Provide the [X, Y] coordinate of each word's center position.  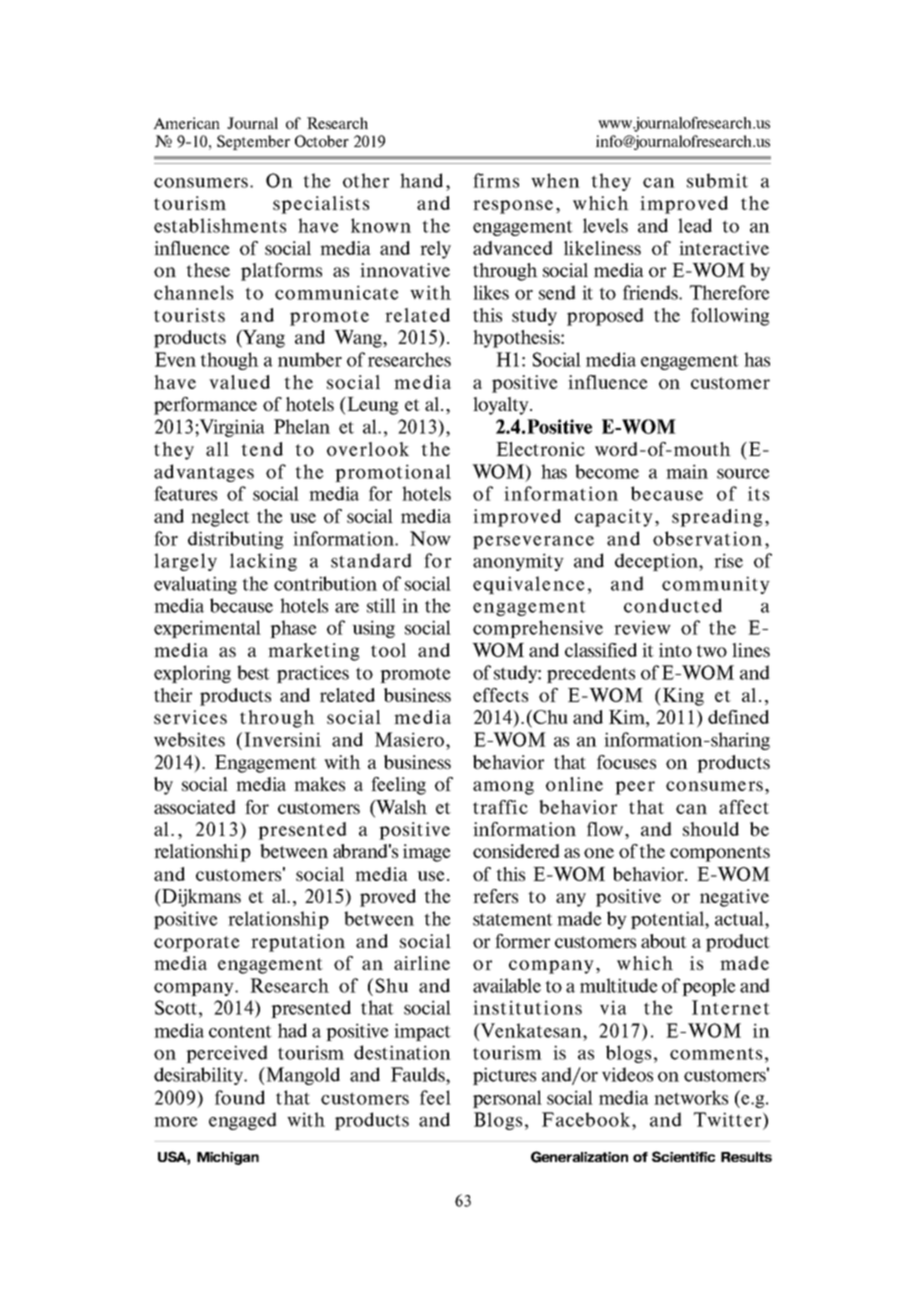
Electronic [540, 449]
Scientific [683, 1156]
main [687, 471]
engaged [243, 1121]
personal [507, 1099]
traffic [500, 807]
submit [717, 180]
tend [262, 449]
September [253, 142]
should [711, 829]
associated [195, 807]
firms [496, 180]
